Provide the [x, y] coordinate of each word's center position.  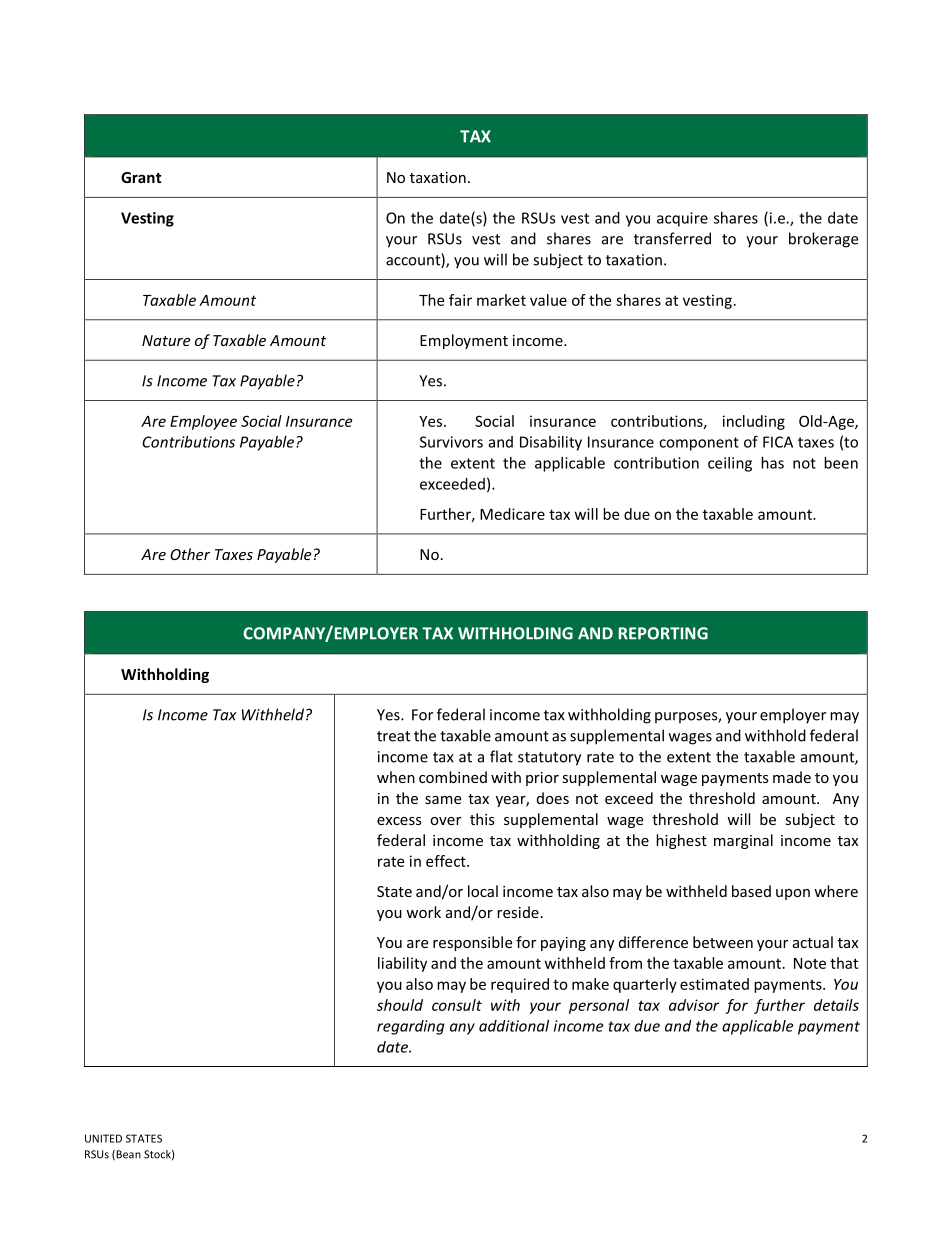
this [482, 819]
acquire [682, 219]
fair [460, 300]
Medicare [512, 514]
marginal [743, 841]
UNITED [103, 1138]
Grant [141, 177]
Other [190, 554]
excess [399, 821]
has [772, 463]
